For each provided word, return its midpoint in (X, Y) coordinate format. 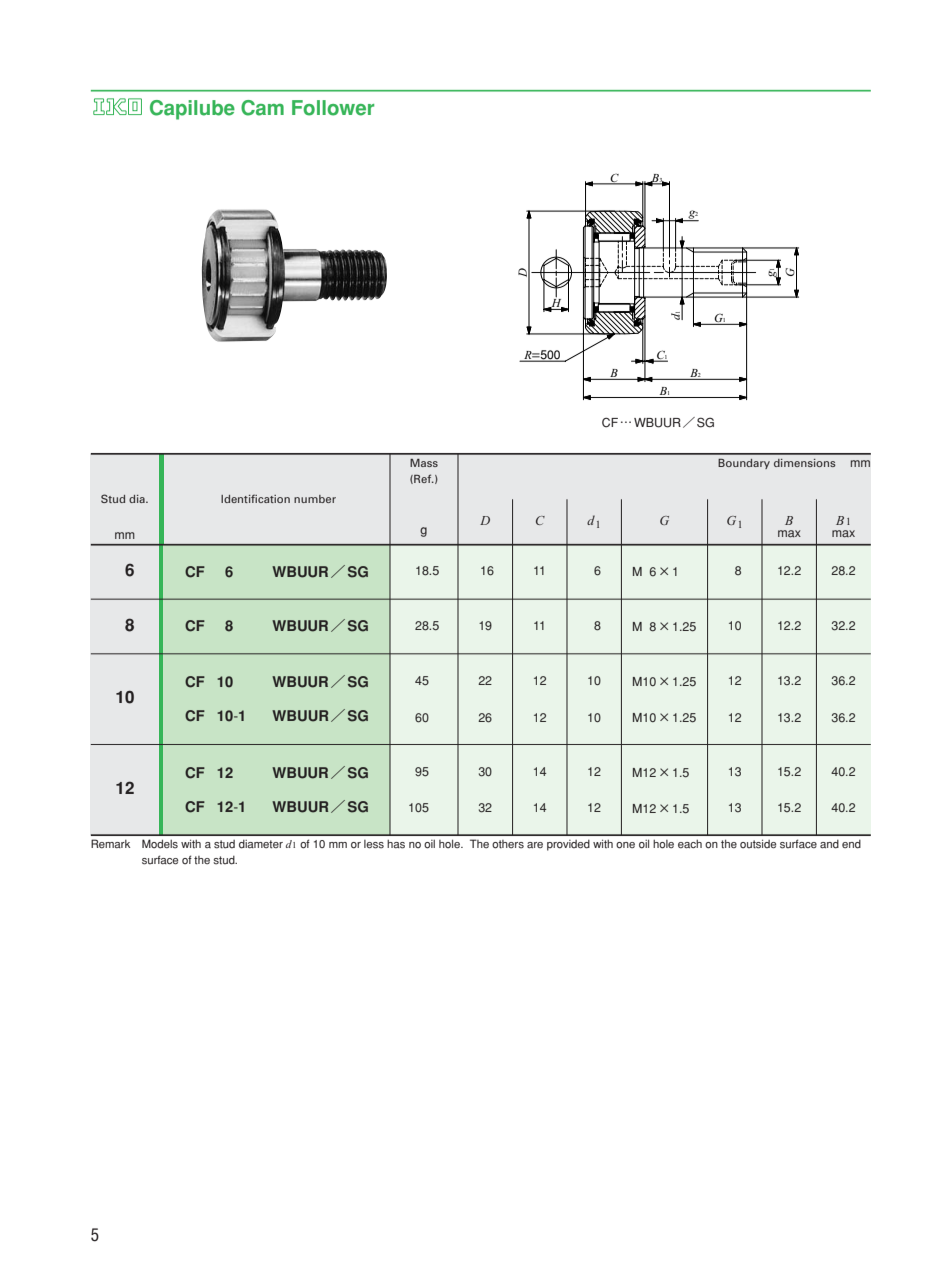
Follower (333, 108)
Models (160, 844)
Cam (262, 108)
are (535, 845)
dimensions (805, 463)
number (315, 499)
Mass (424, 463)
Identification (255, 498)
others (508, 844)
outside (758, 844)
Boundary (744, 464)
